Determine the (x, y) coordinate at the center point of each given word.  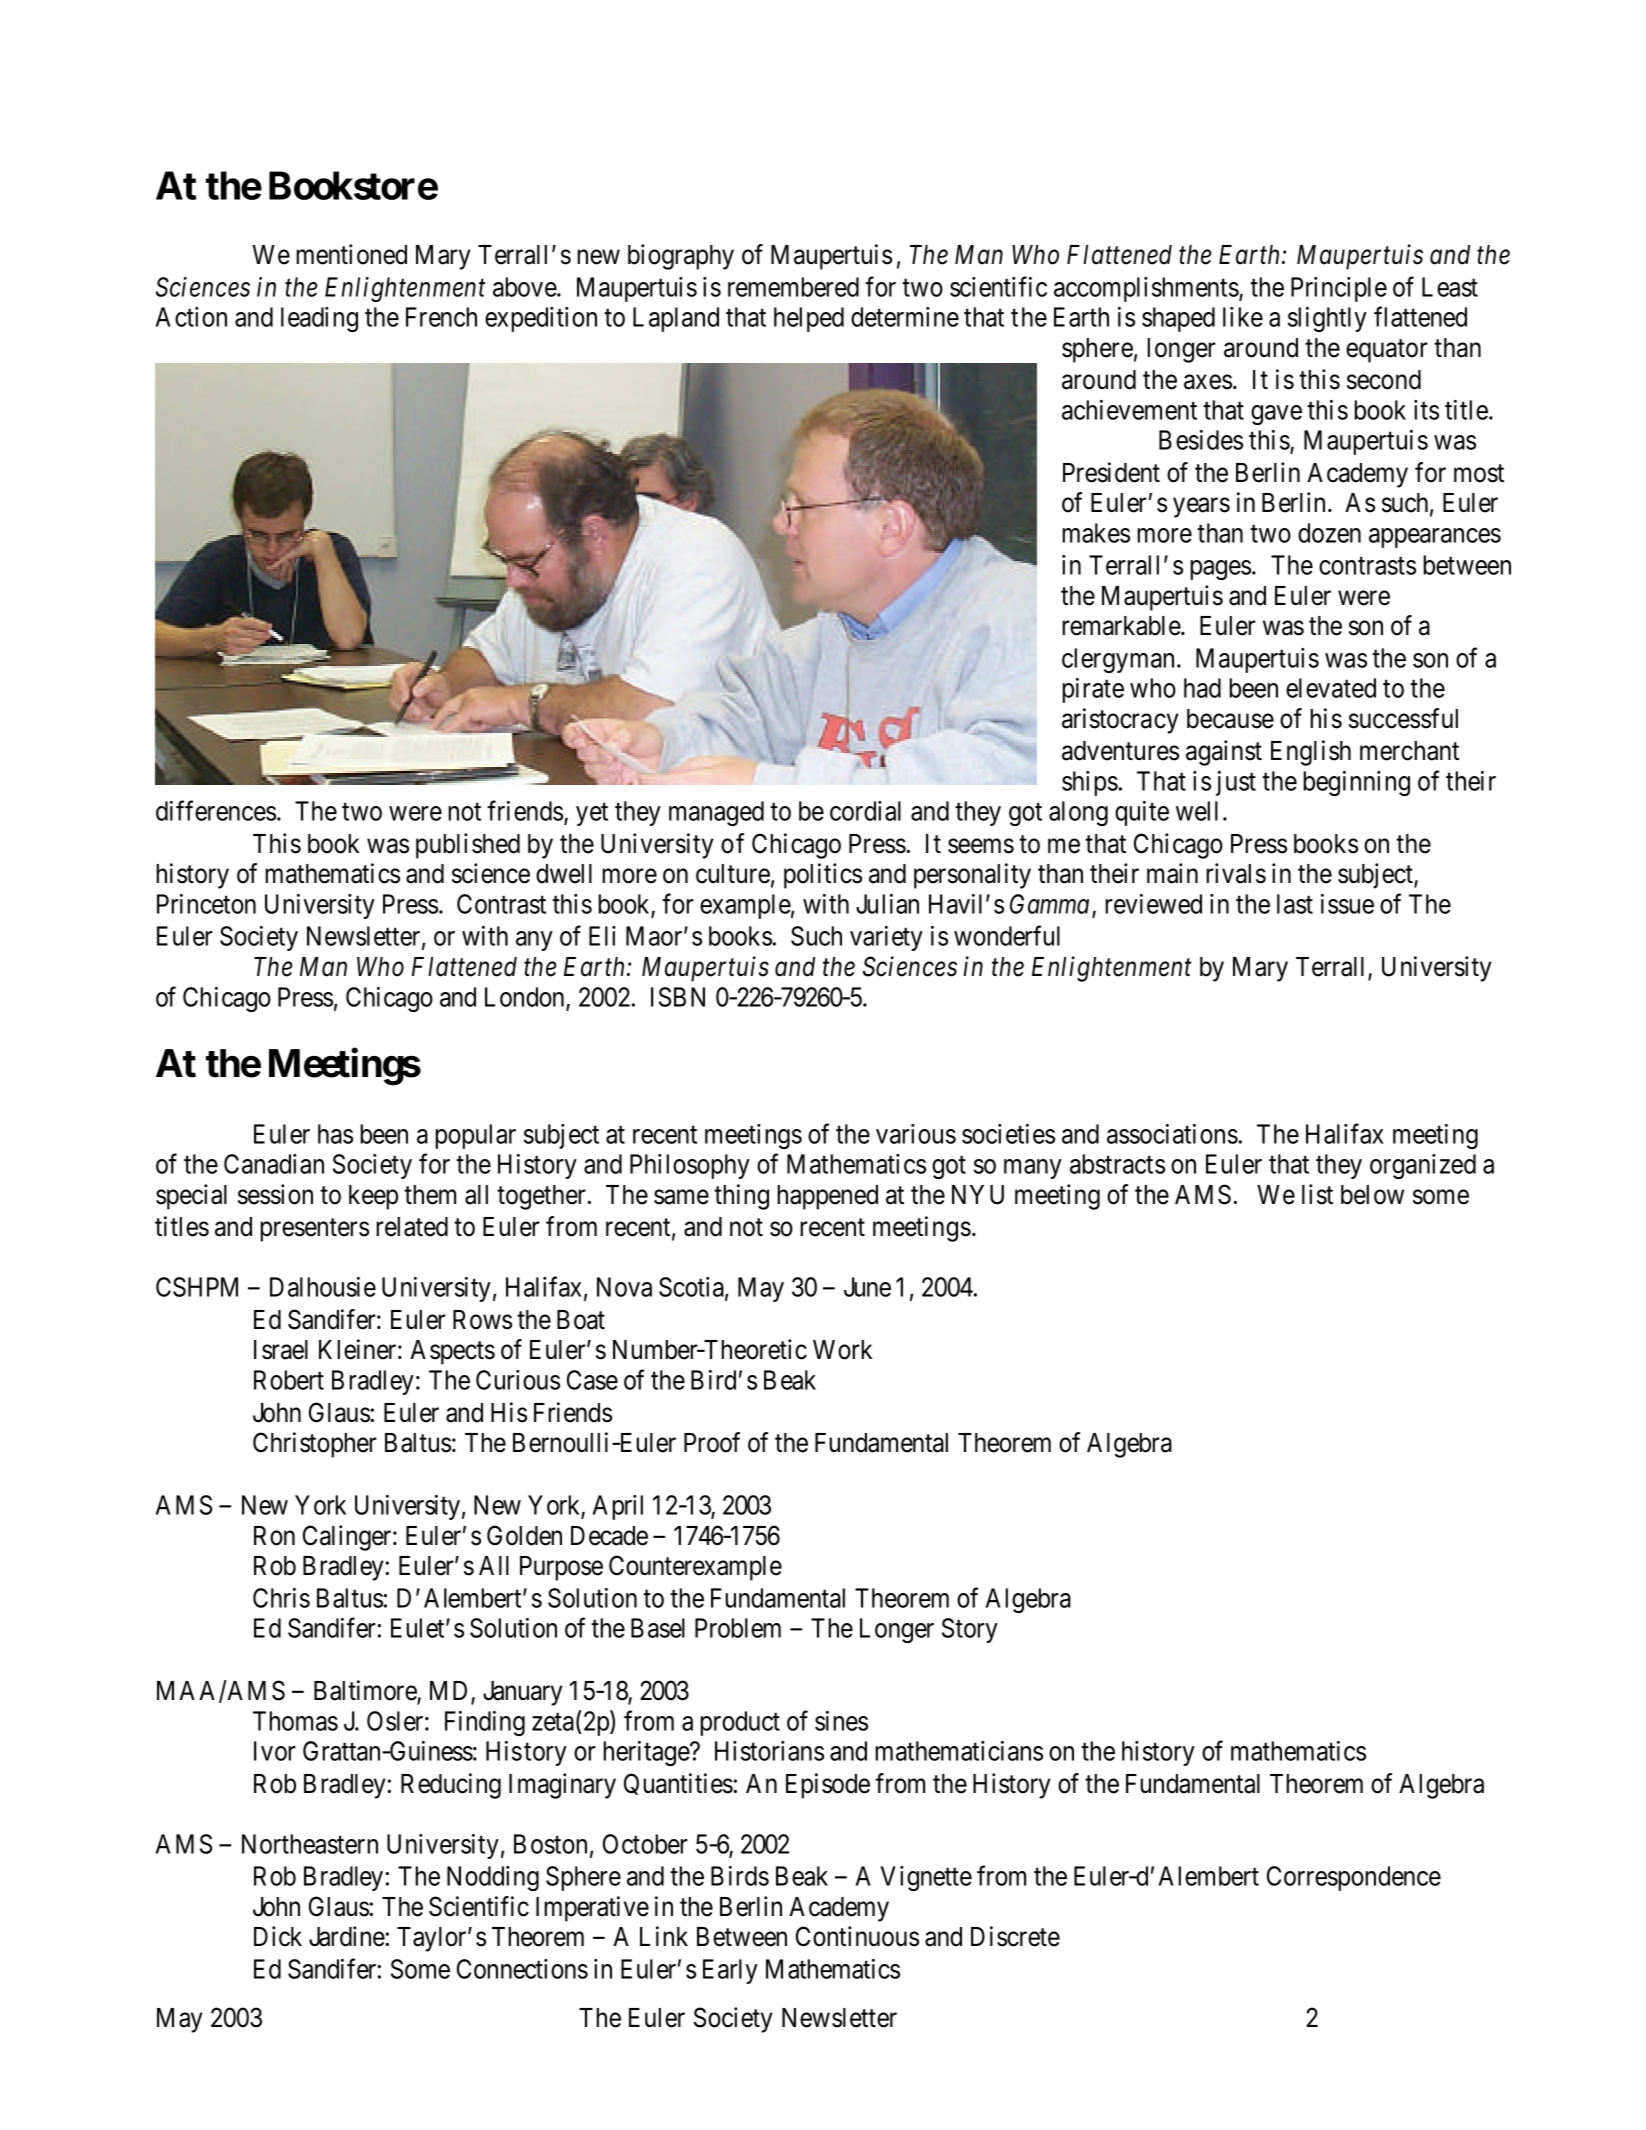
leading (319, 319)
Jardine (347, 1936)
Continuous (857, 1936)
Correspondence (1354, 1878)
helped (809, 319)
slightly (1327, 319)
